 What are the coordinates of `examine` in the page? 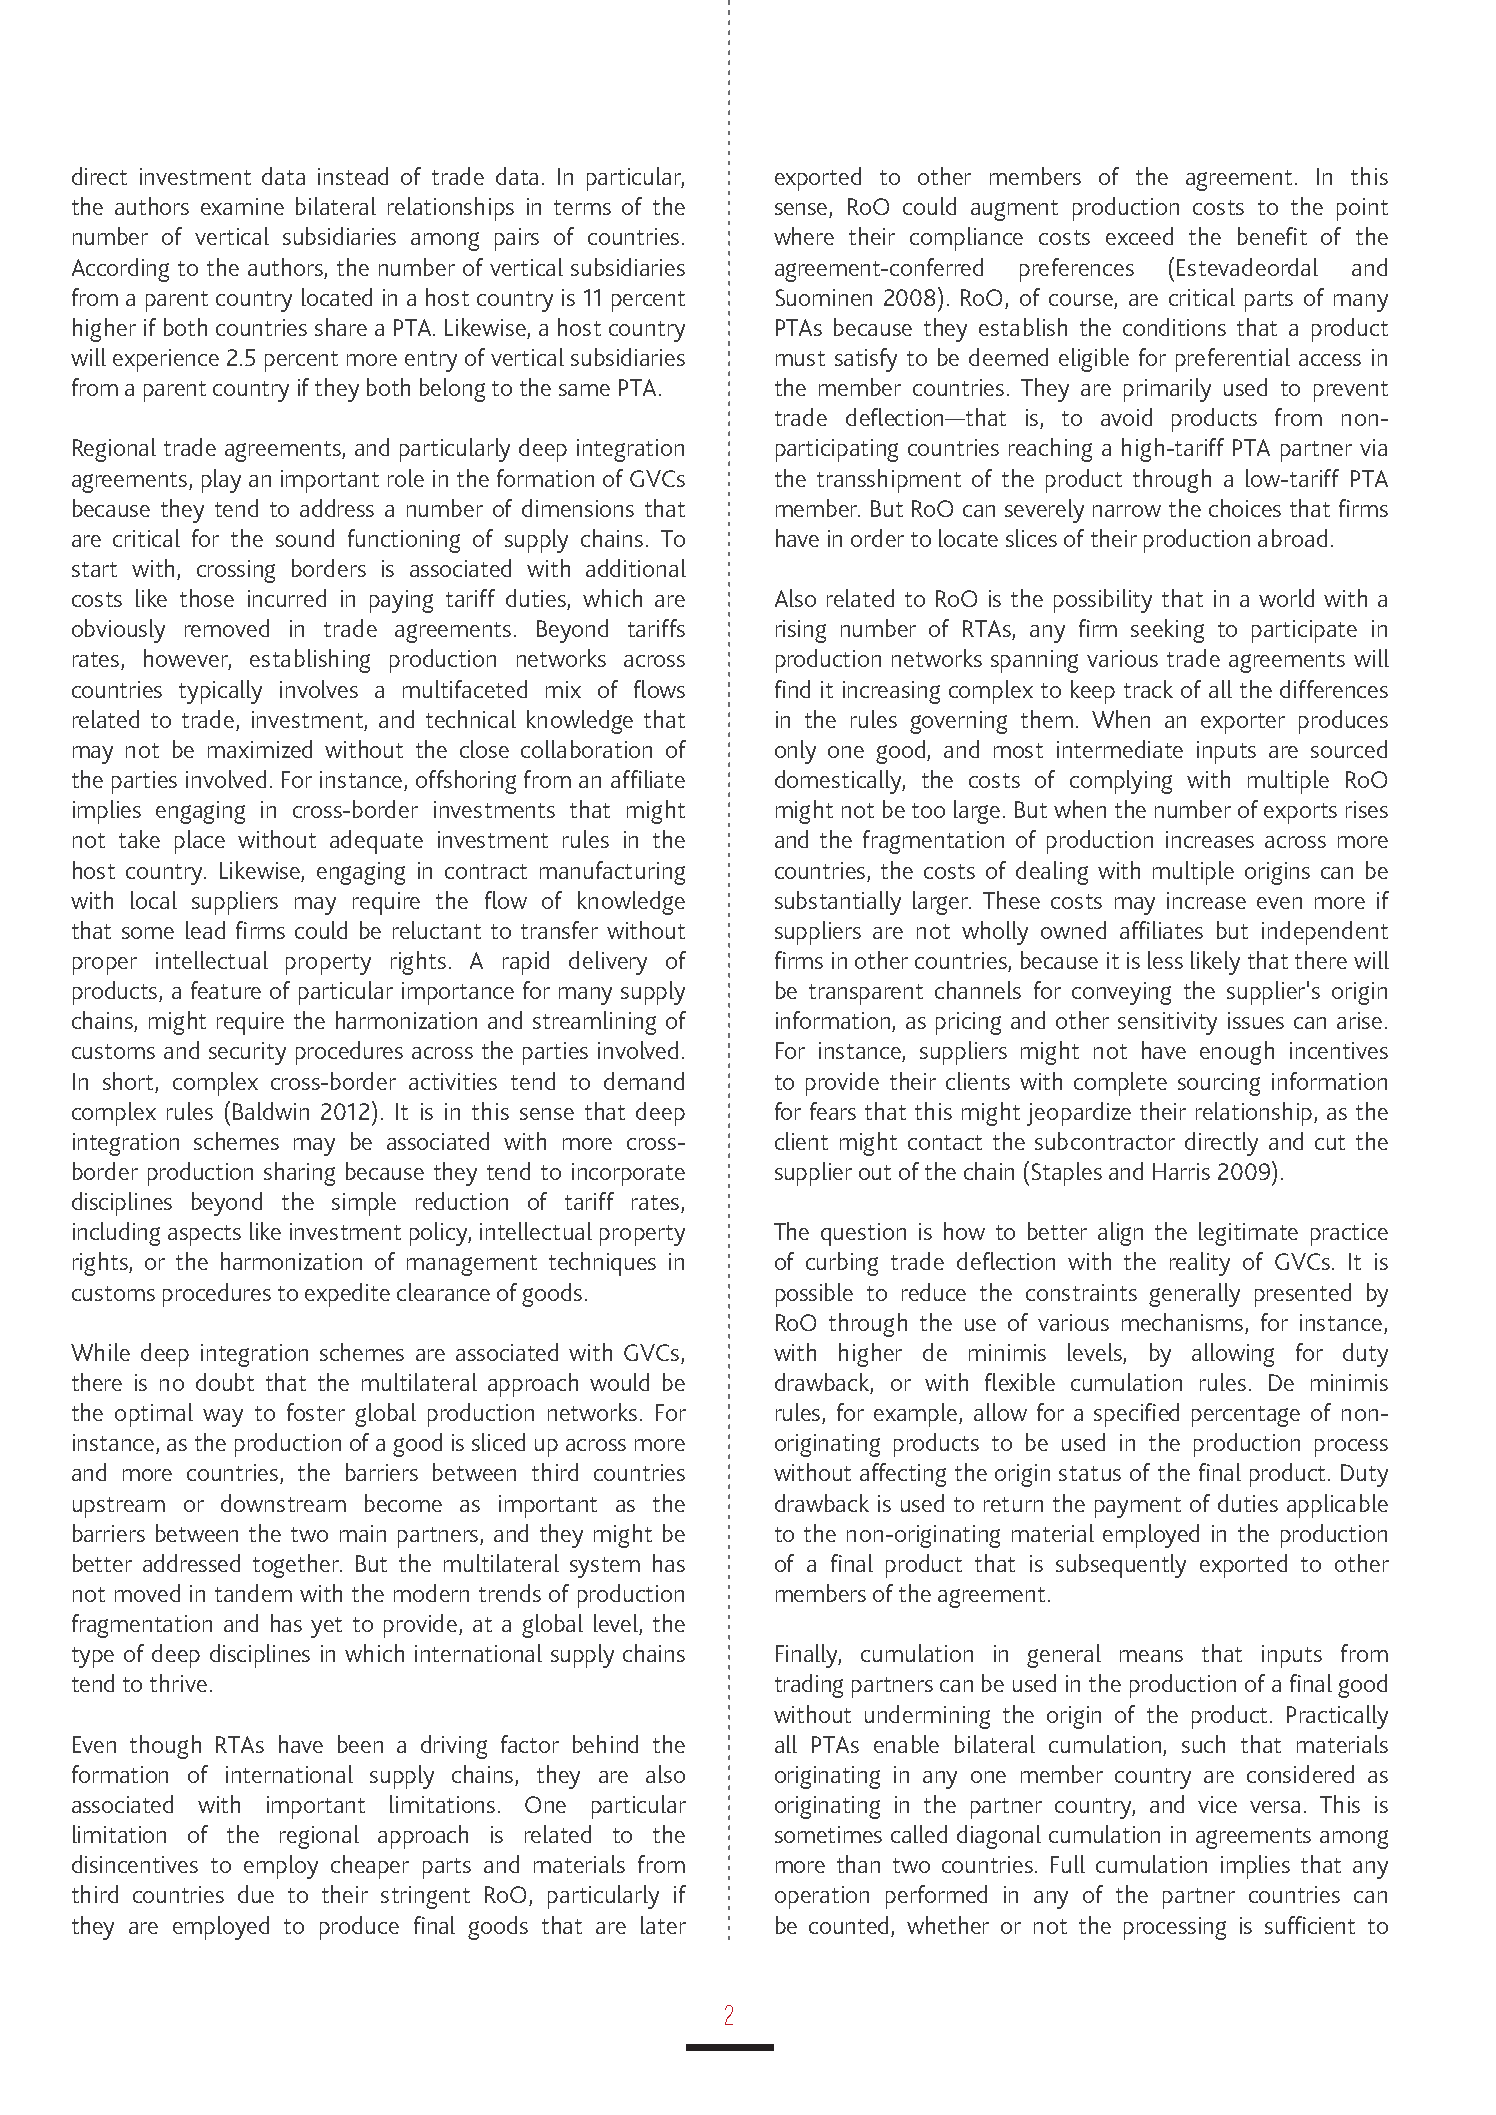 It's located at (242, 206).
